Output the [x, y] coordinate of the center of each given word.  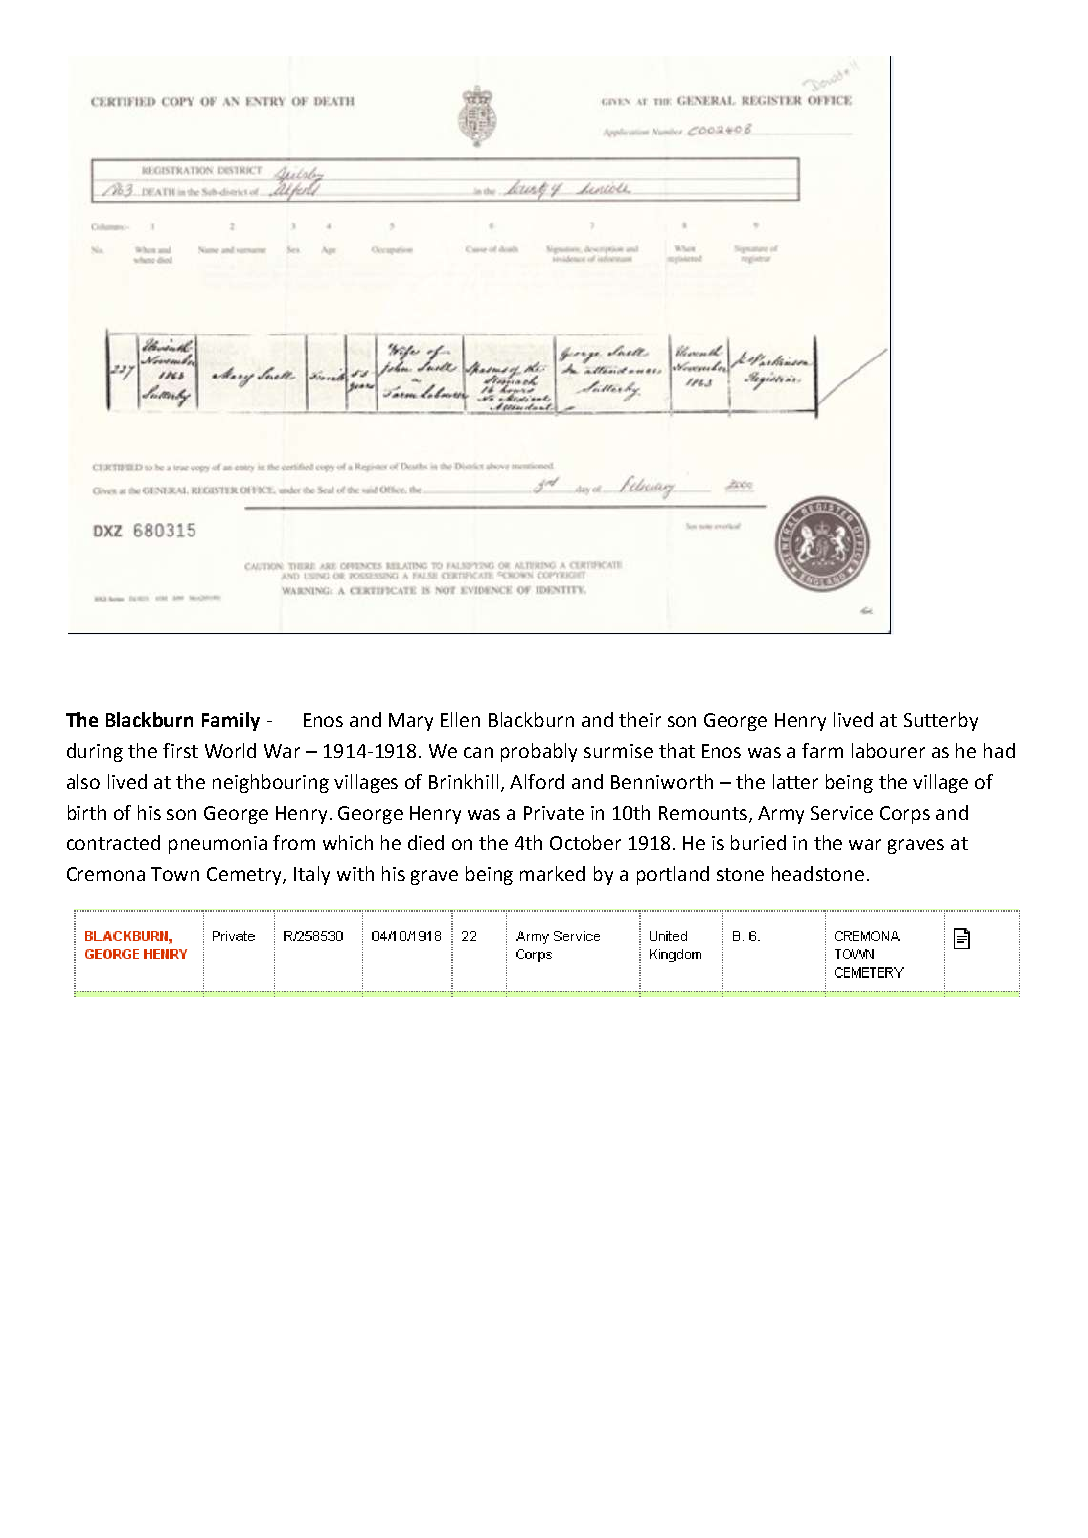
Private [554, 813]
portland [673, 875]
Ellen [460, 719]
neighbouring [271, 783]
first [180, 750]
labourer [888, 750]
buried [758, 842]
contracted [113, 842]
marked [552, 873]
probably [539, 752]
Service [842, 813]
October [585, 842]
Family [231, 721]
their [640, 719]
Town [175, 874]
